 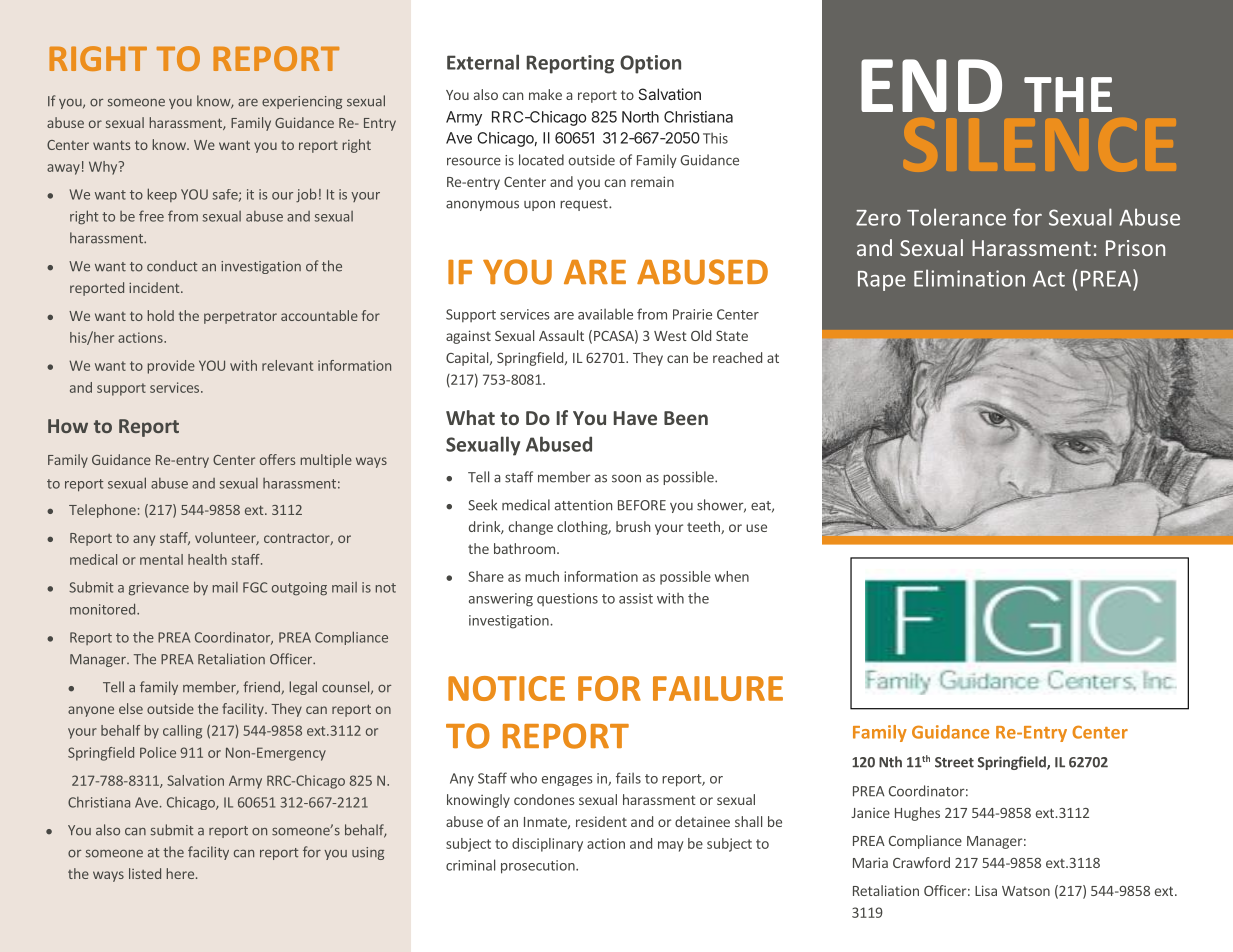 I want to click on make, so click(x=545, y=94).
